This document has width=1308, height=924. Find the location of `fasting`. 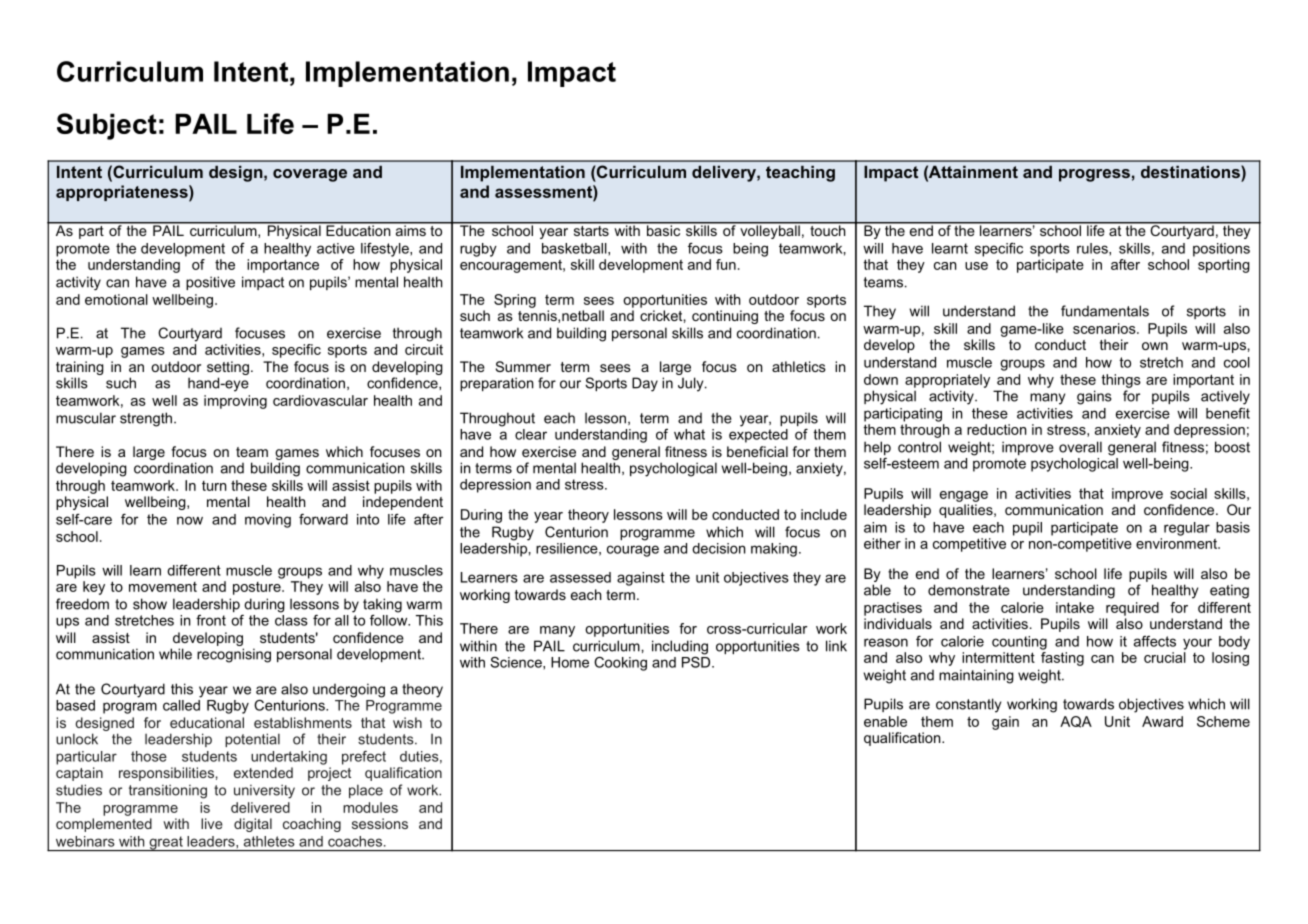

fasting is located at coordinates (1062, 657).
